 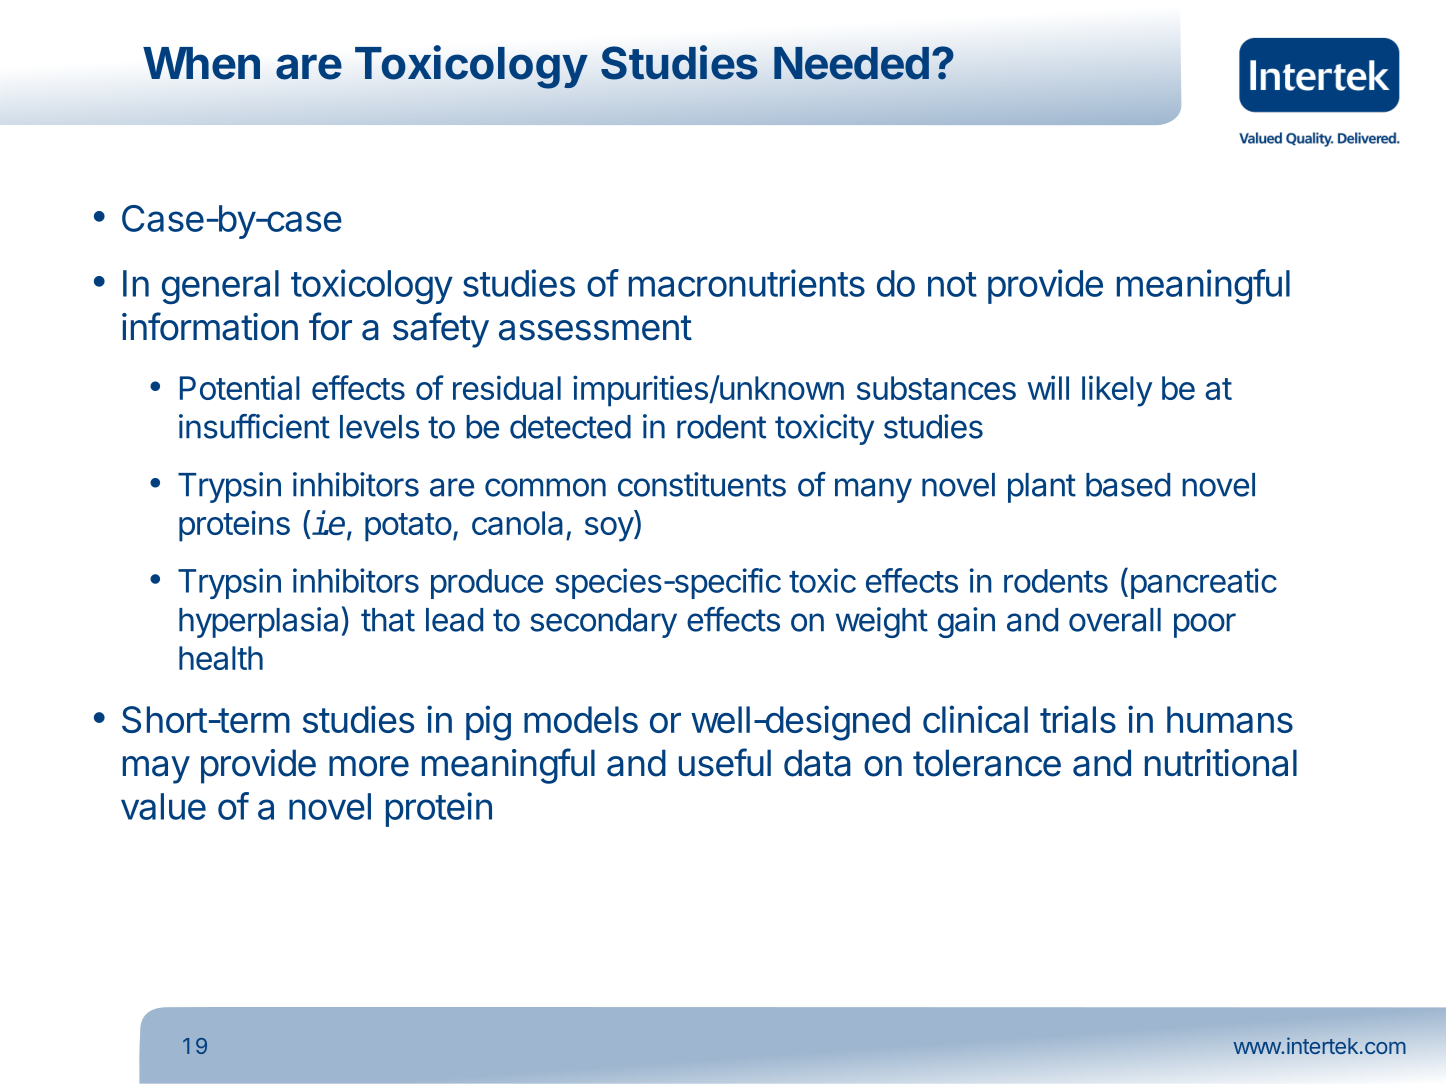 I want to click on not, so click(x=952, y=284).
